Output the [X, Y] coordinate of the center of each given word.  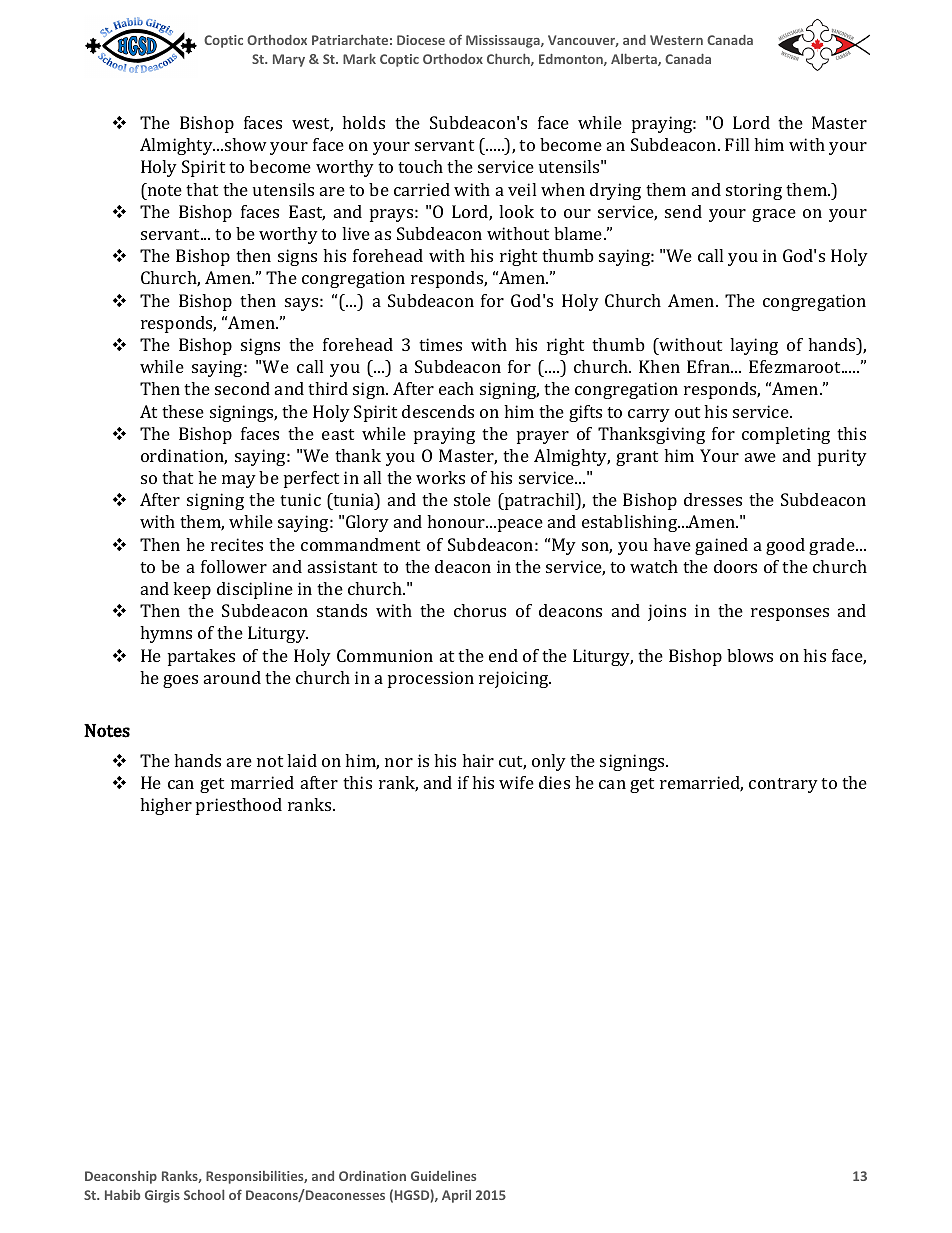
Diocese [421, 40]
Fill [737, 144]
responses [790, 614]
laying [754, 346]
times [440, 344]
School [204, 1195]
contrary [783, 785]
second [242, 388]
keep [192, 590]
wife [516, 782]
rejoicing [515, 679]
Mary [289, 60]
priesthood [239, 806]
